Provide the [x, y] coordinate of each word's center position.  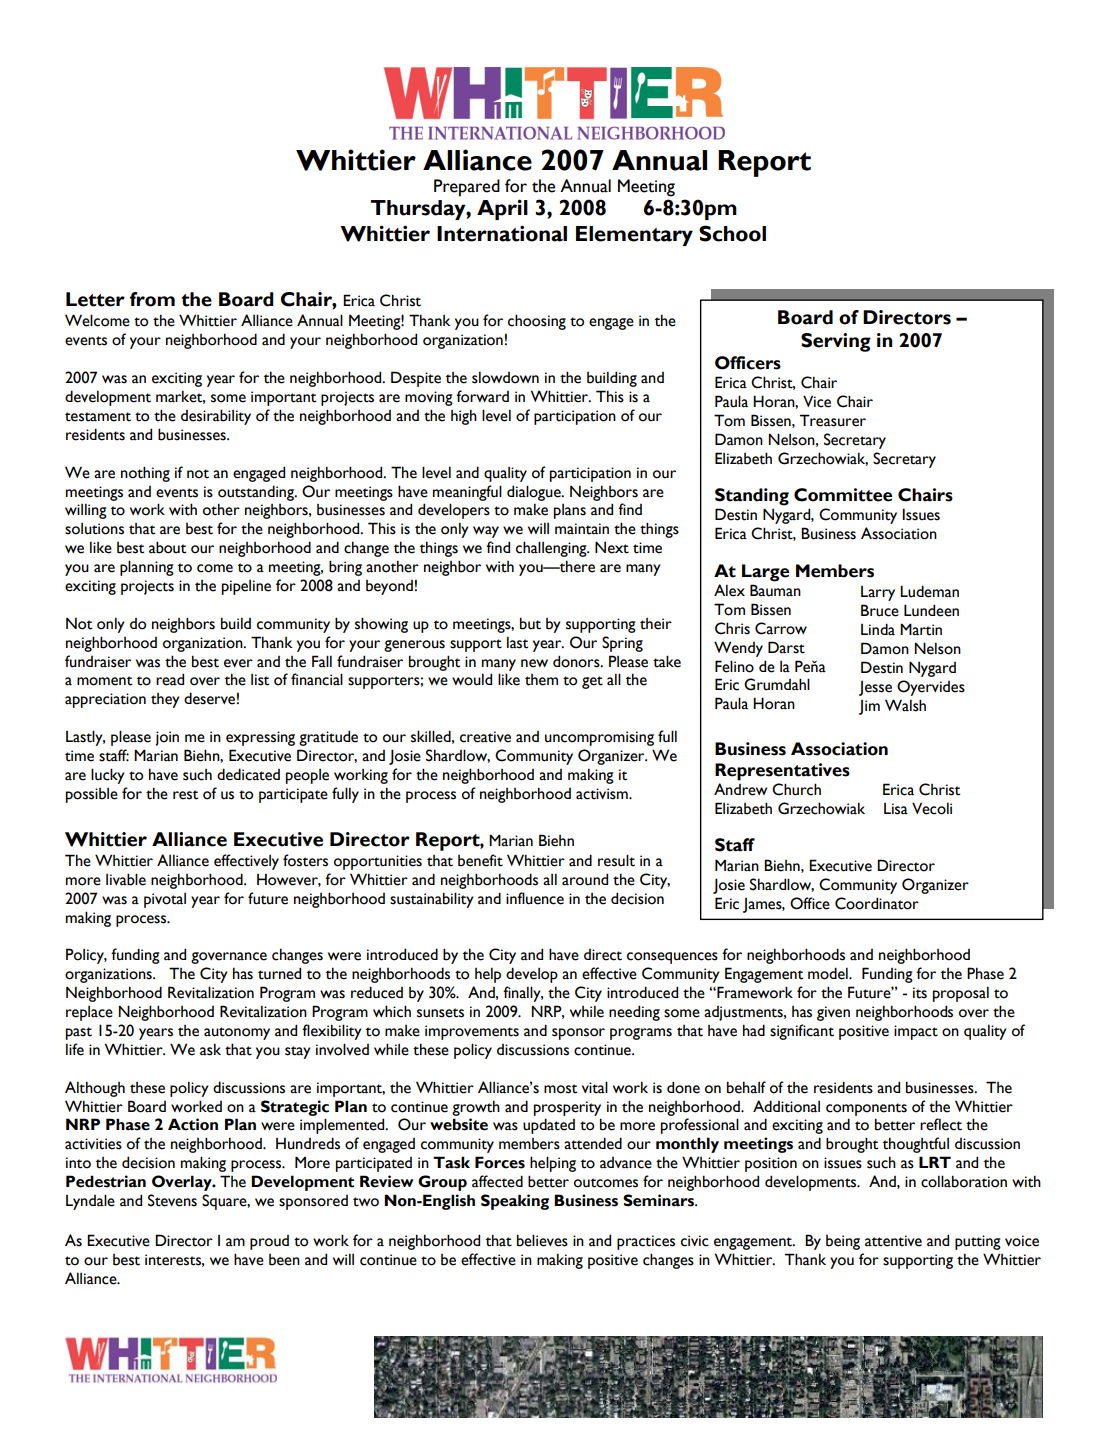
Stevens [172, 1200]
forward [482, 396]
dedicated [248, 774]
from [152, 299]
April [502, 209]
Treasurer [833, 420]
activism [603, 794]
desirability [216, 417]
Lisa [896, 809]
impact [916, 1032]
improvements [472, 1032]
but [530, 623]
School [732, 233]
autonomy [237, 1033]
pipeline [246, 587]
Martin [921, 629]
